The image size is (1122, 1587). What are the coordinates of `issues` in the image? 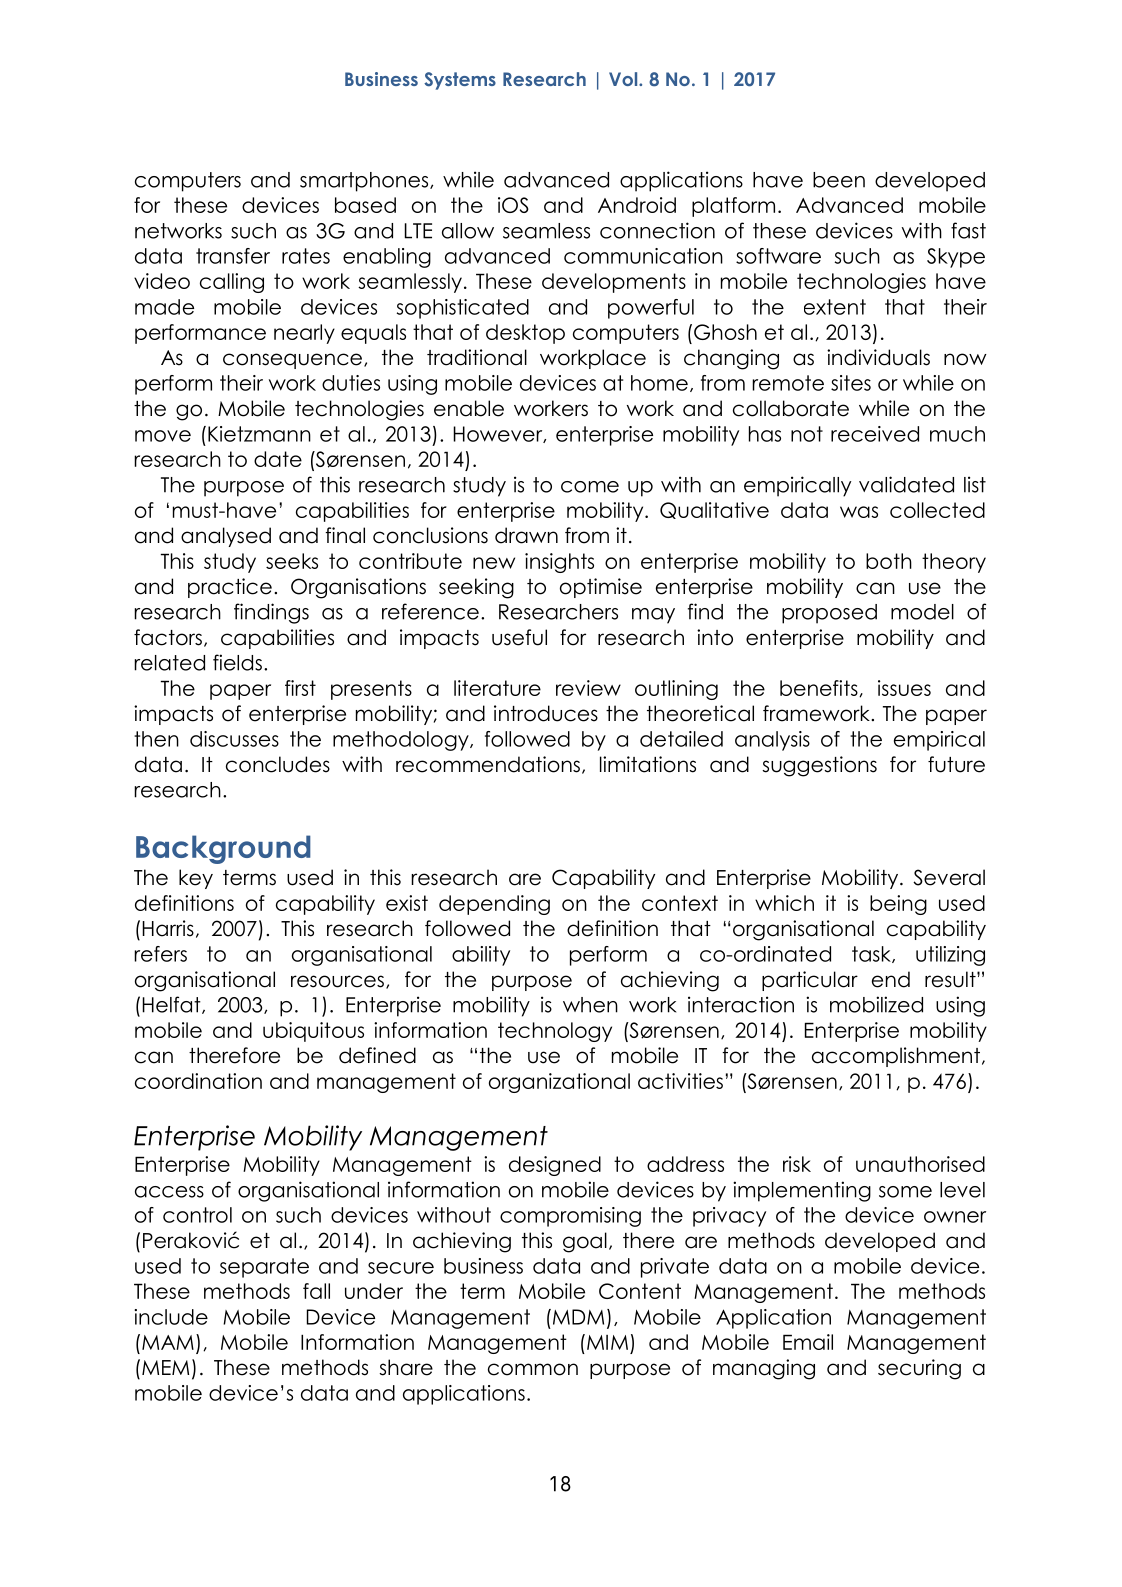 It's located at (904, 688).
